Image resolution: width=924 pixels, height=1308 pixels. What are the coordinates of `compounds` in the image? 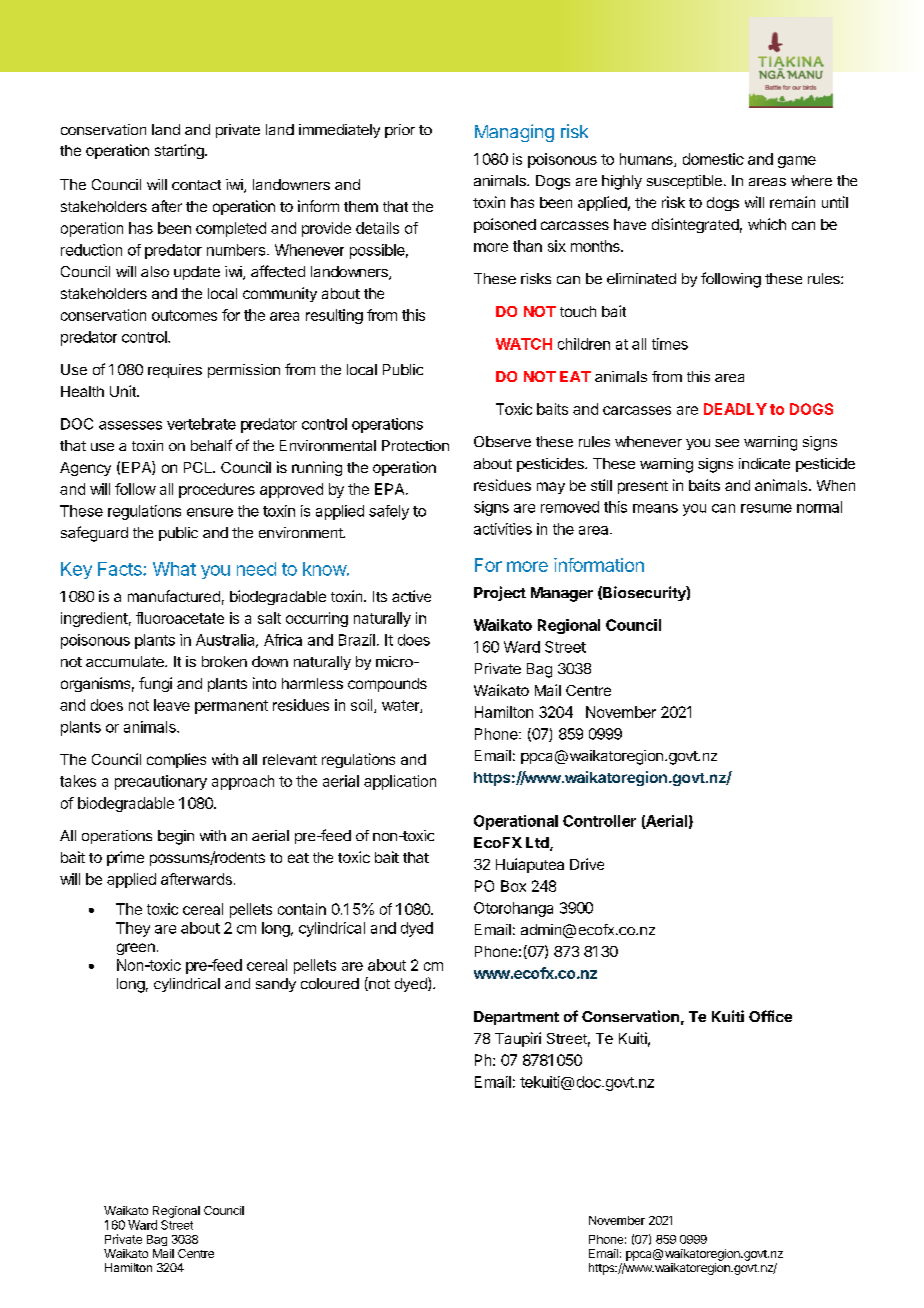 It's located at (387, 685).
